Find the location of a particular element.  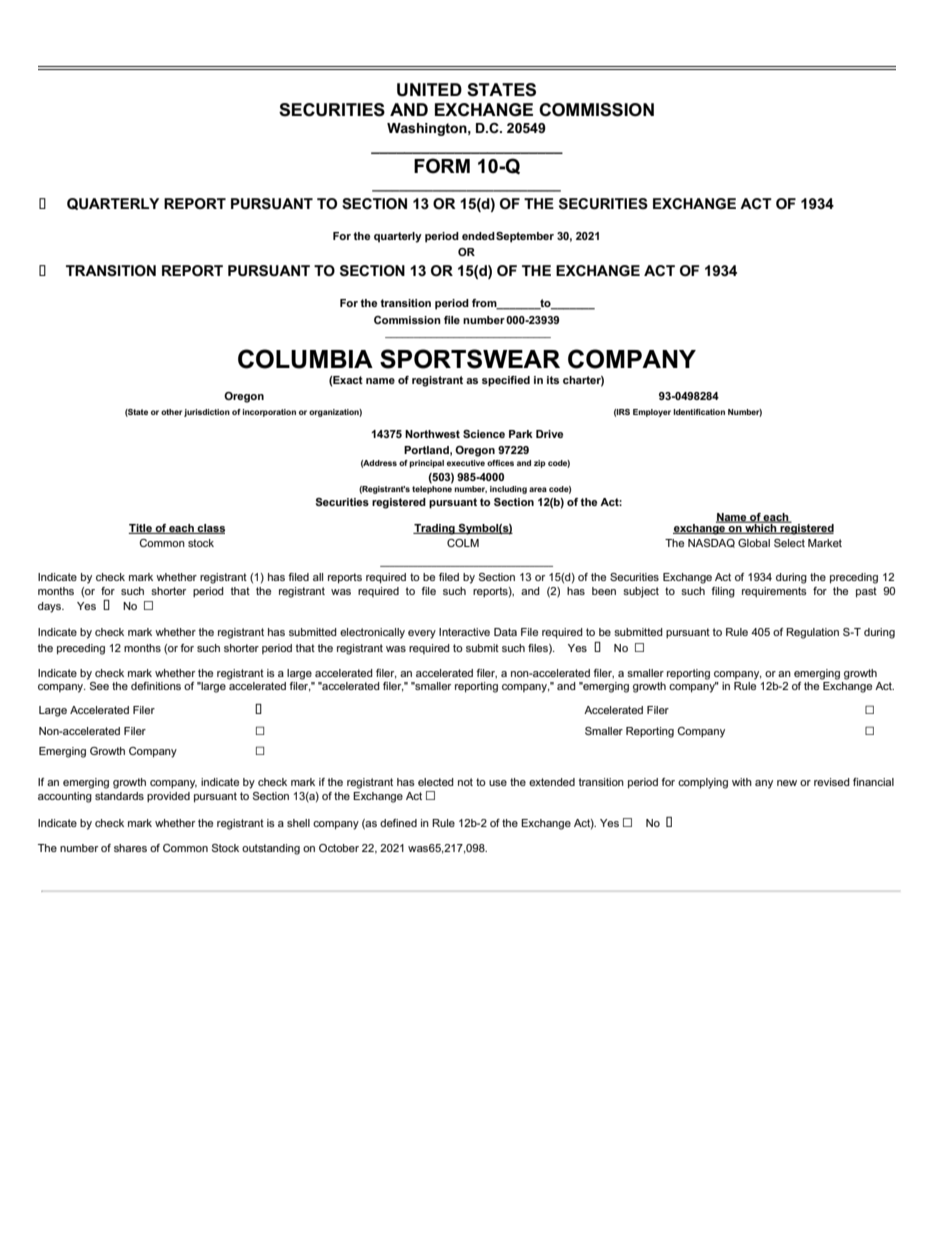

Identification is located at coordinates (699, 412).
